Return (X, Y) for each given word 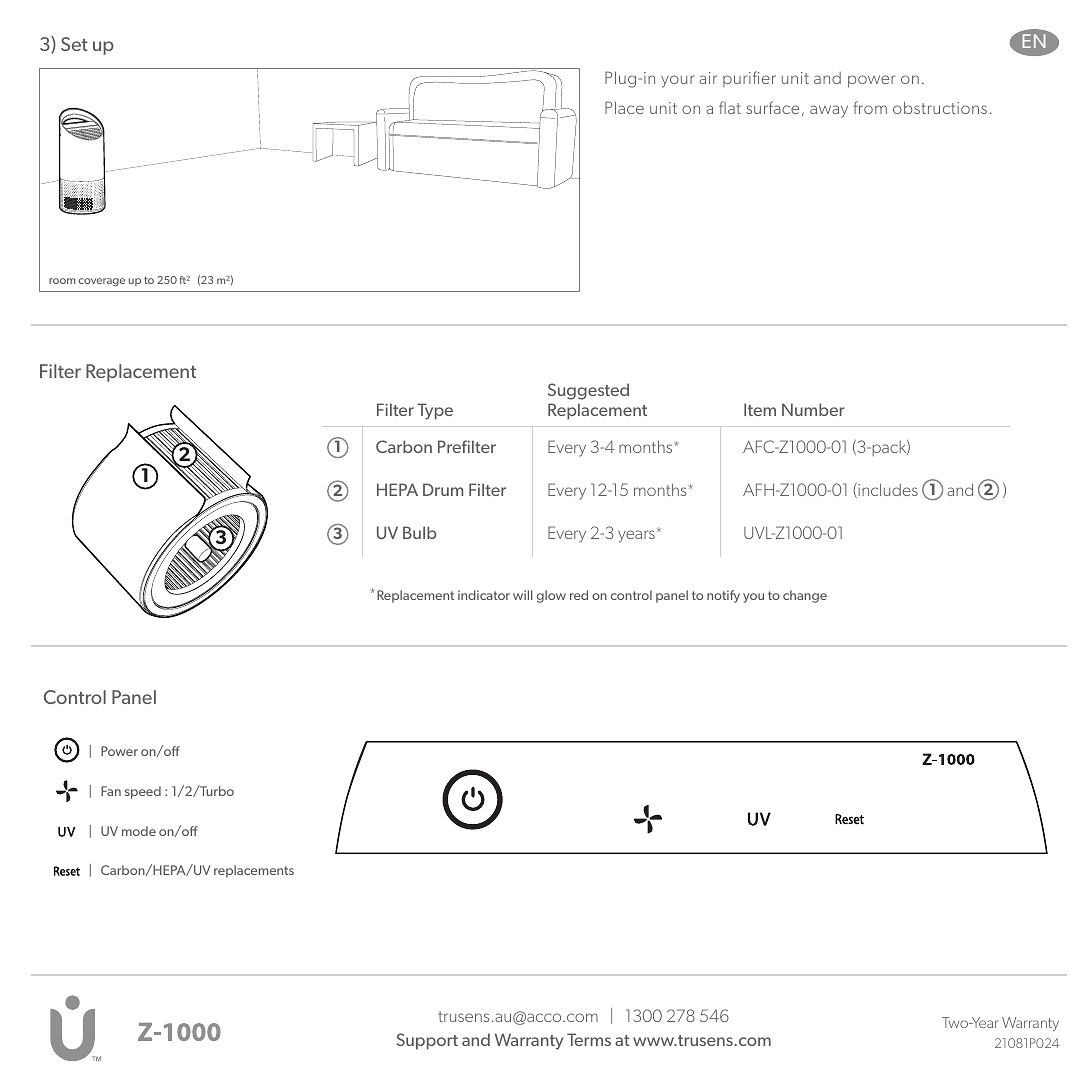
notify (723, 596)
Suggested (588, 391)
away (829, 111)
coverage (102, 282)
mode (139, 831)
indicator (484, 595)
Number (813, 409)
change (805, 596)
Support (427, 1041)
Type (435, 411)
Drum (443, 489)
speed (143, 792)
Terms (589, 1039)
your (677, 81)
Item (760, 409)
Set (74, 44)
